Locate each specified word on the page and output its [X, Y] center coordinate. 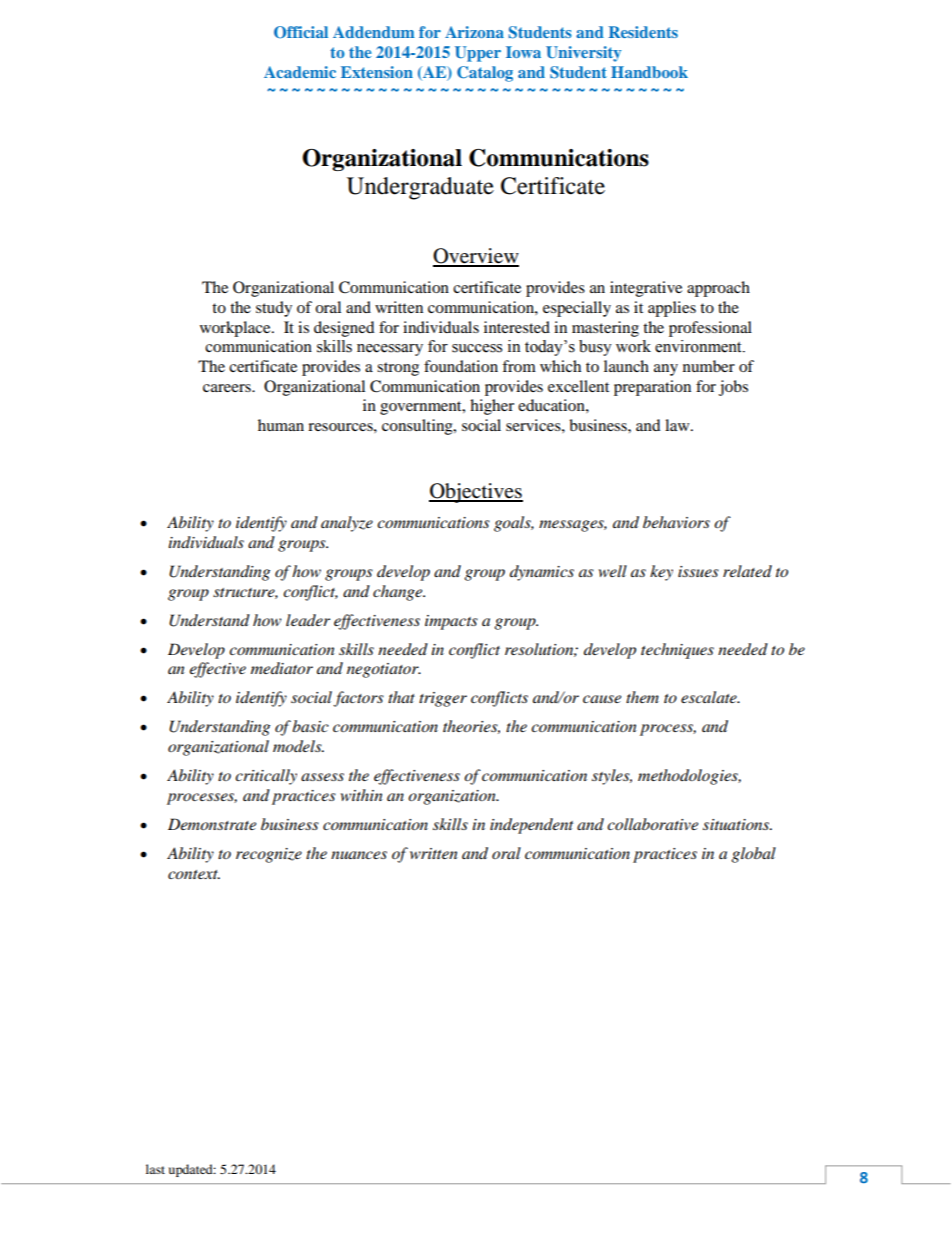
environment [699, 346]
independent [531, 826]
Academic [300, 72]
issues [698, 571]
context [194, 874]
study [274, 309]
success [477, 348]
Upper [478, 54]
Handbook [649, 72]
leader [308, 620]
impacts [451, 622]
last [155, 1169]
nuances [359, 855]
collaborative [652, 824]
